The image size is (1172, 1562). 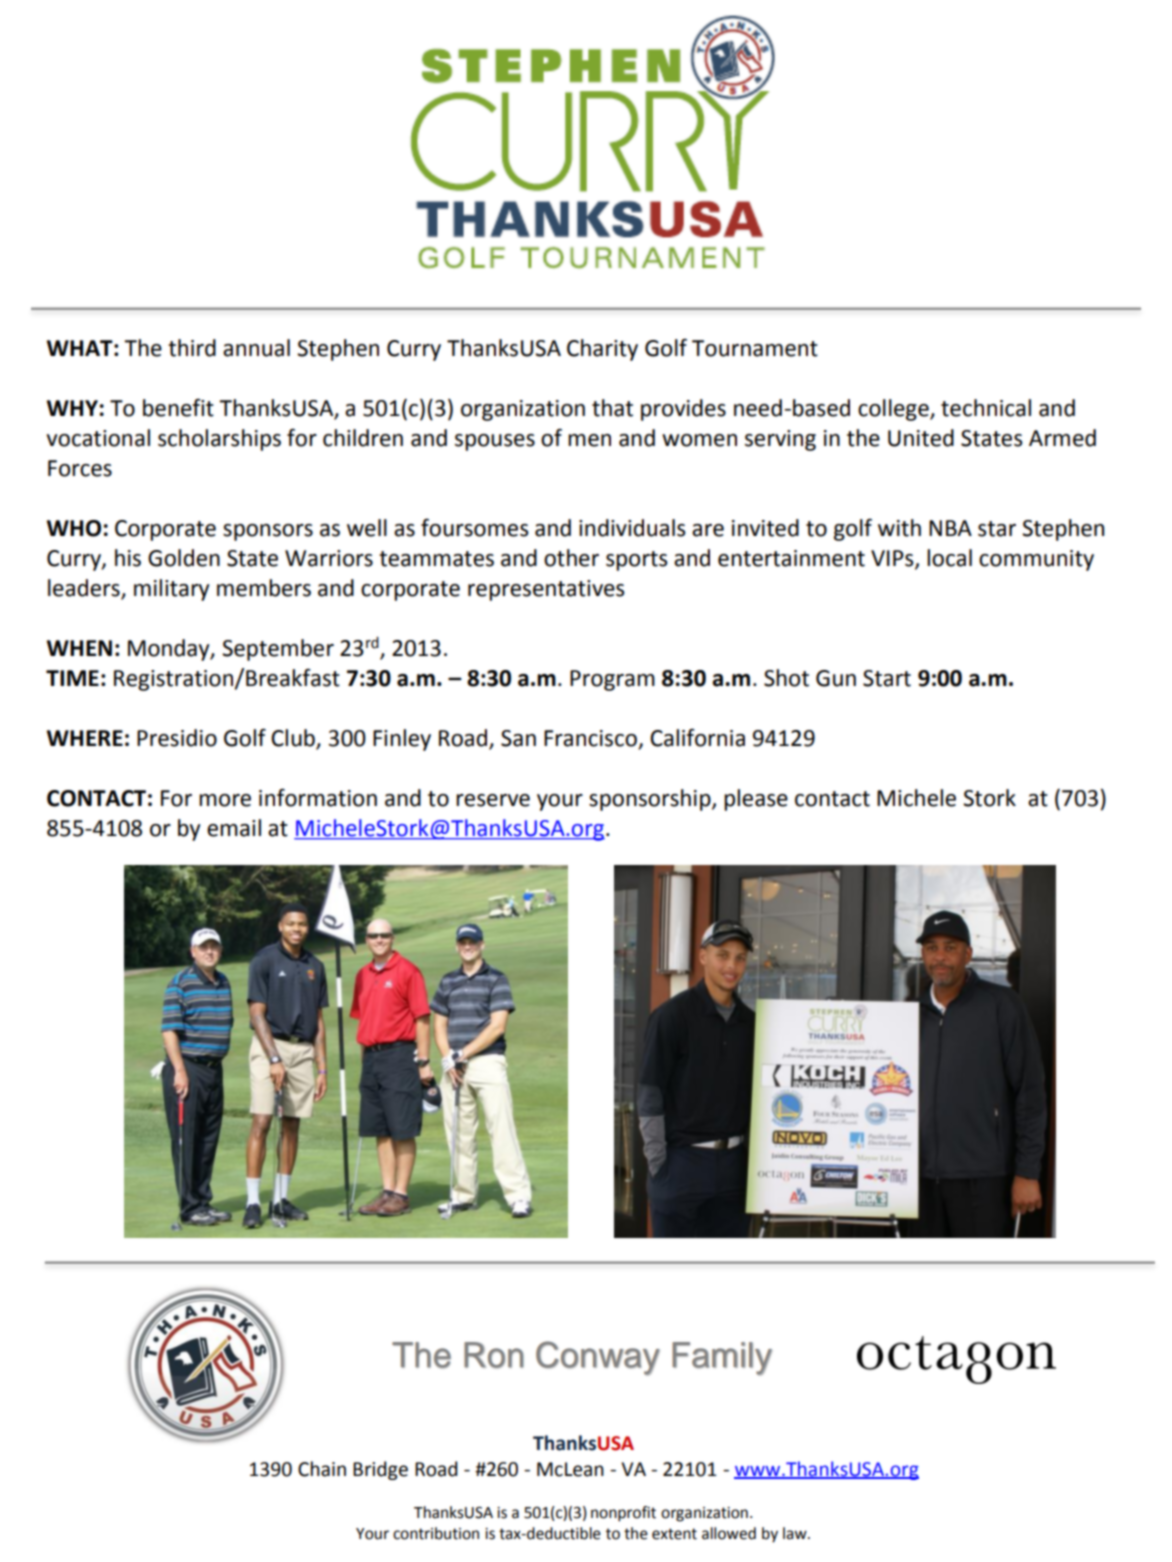 What do you see at coordinates (322, 1469) in the screenshot?
I see `Chain` at bounding box center [322, 1469].
